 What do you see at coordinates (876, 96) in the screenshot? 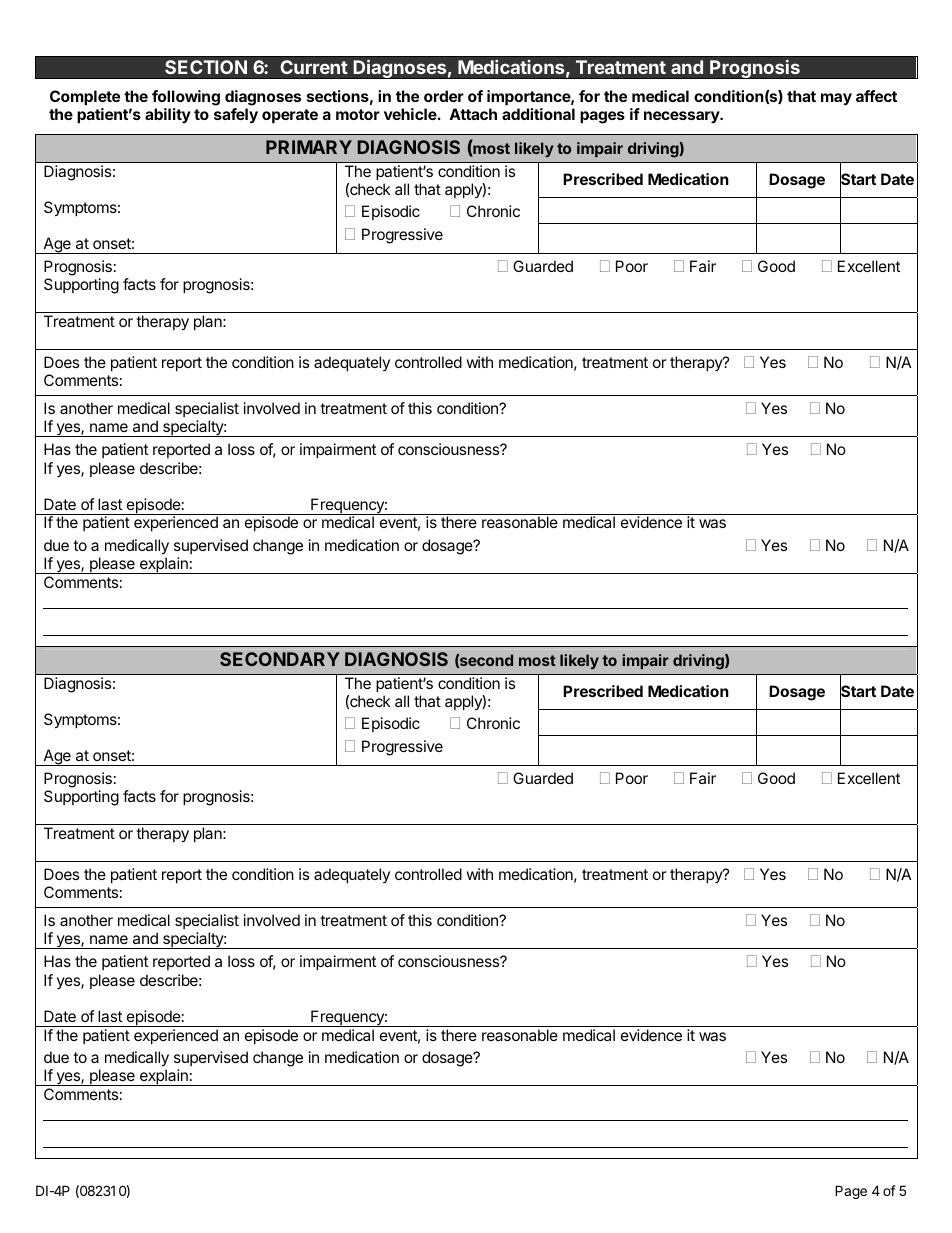
I see `affect` at bounding box center [876, 96].
